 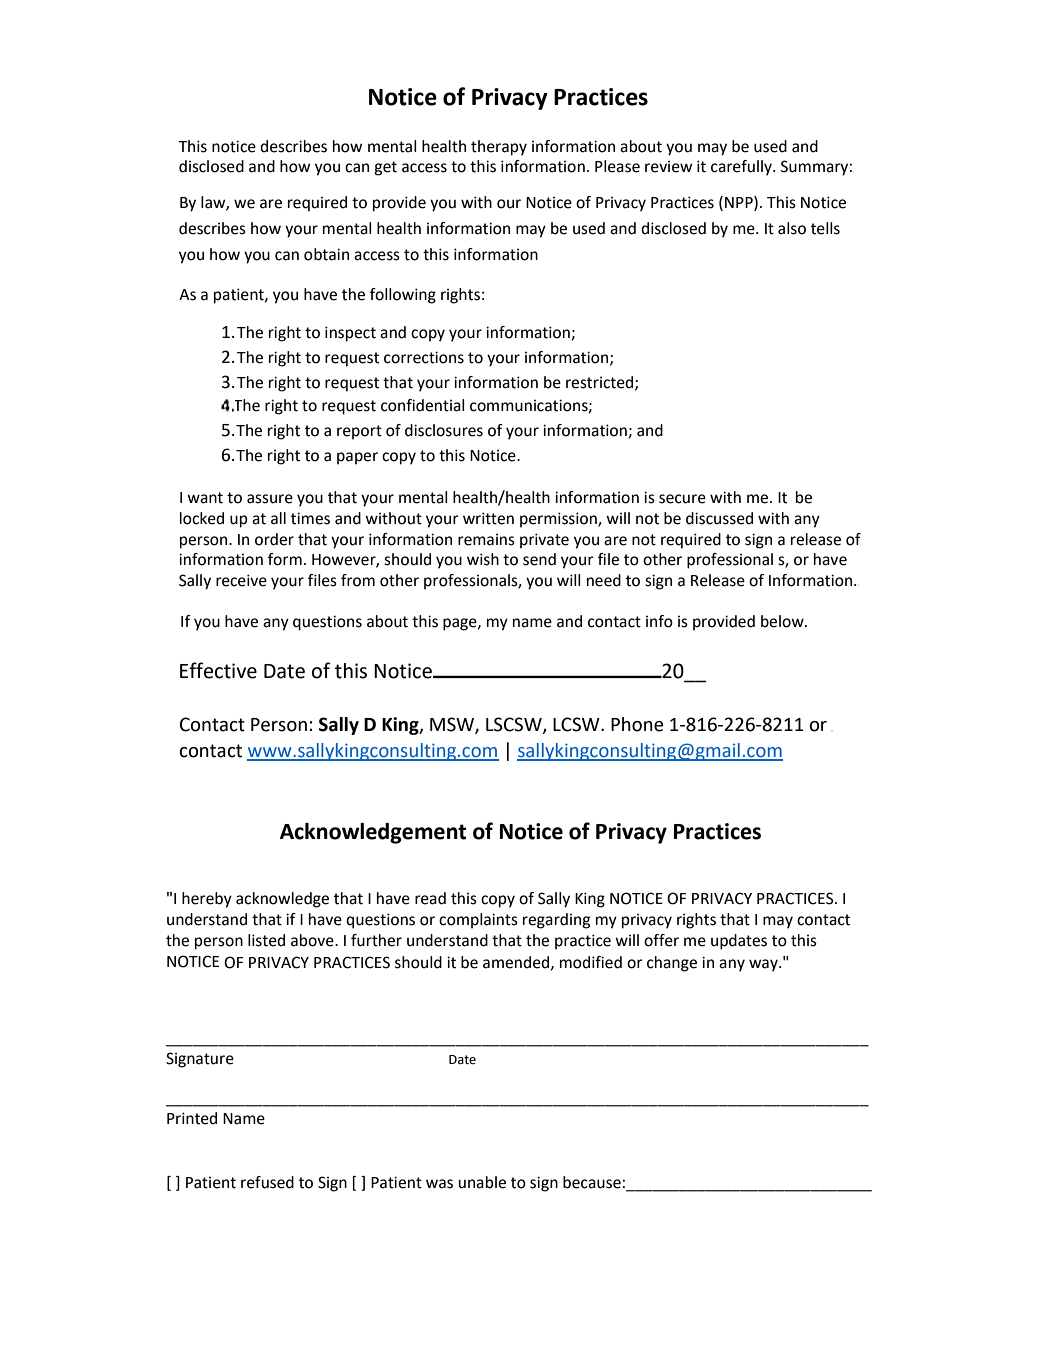 I want to click on therapy, so click(x=499, y=148).
